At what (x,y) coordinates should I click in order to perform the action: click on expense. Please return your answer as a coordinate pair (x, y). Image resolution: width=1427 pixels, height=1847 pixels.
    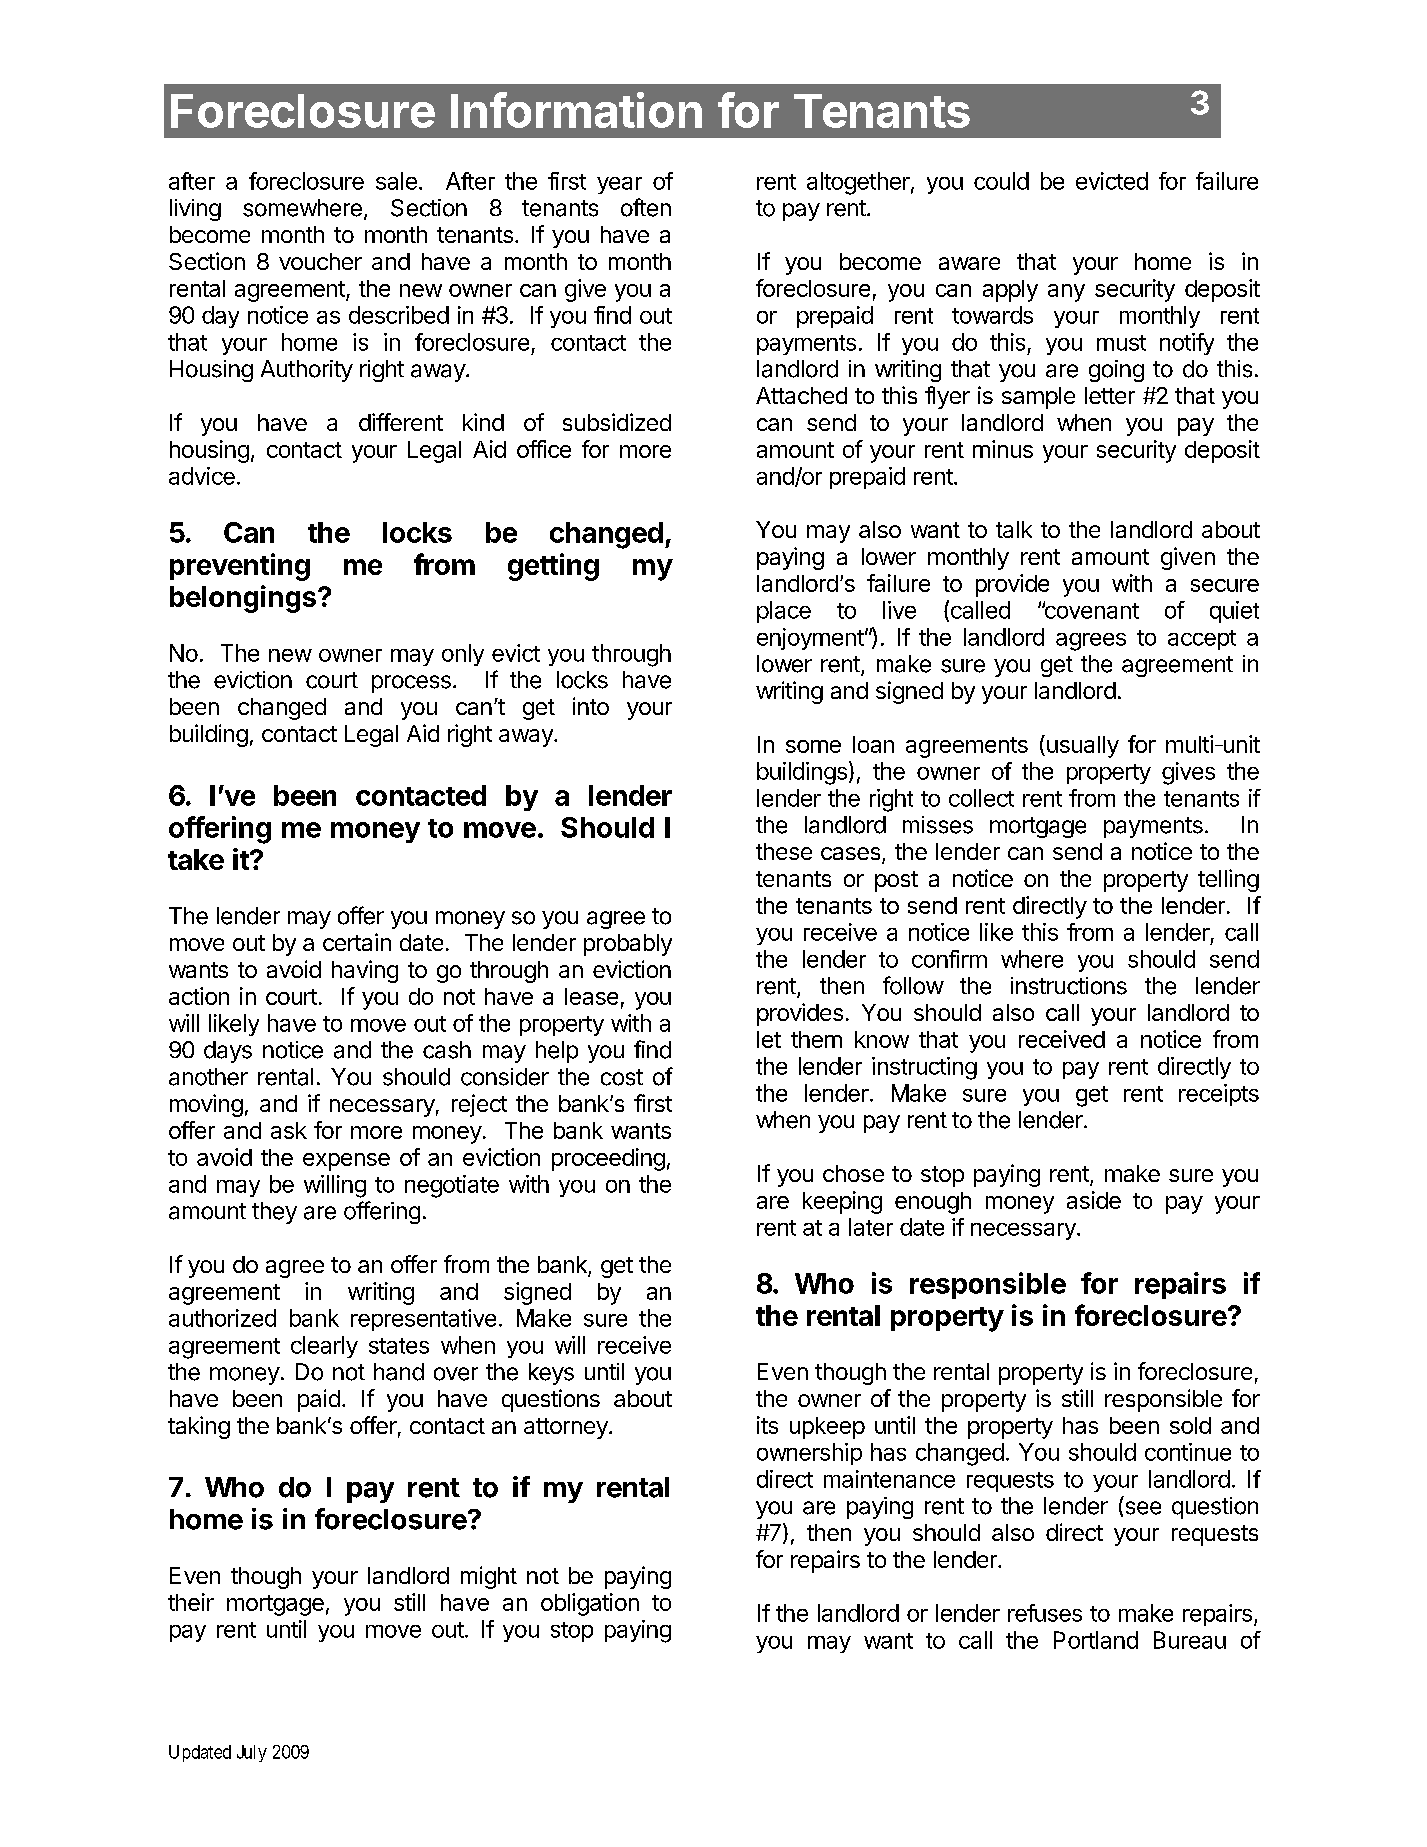
    Looking at the image, I should click on (346, 1162).
